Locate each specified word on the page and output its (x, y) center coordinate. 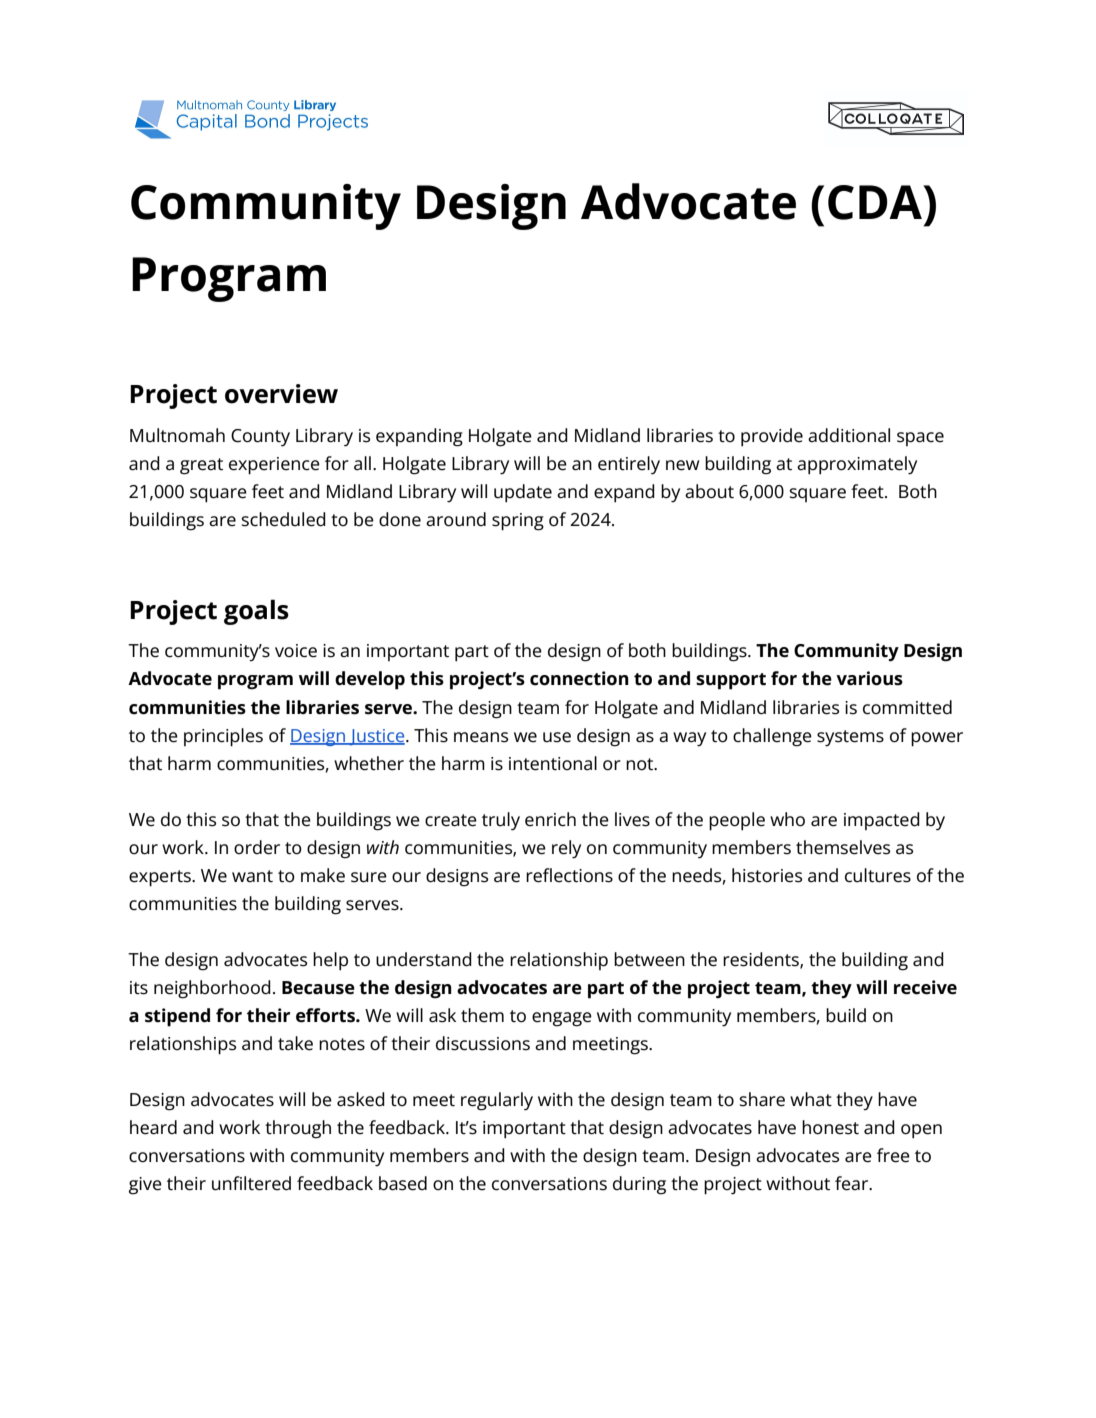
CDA (876, 202)
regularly (497, 1101)
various (869, 678)
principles (223, 737)
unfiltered (251, 1183)
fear (853, 1183)
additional (849, 435)
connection (579, 678)
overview (281, 394)
